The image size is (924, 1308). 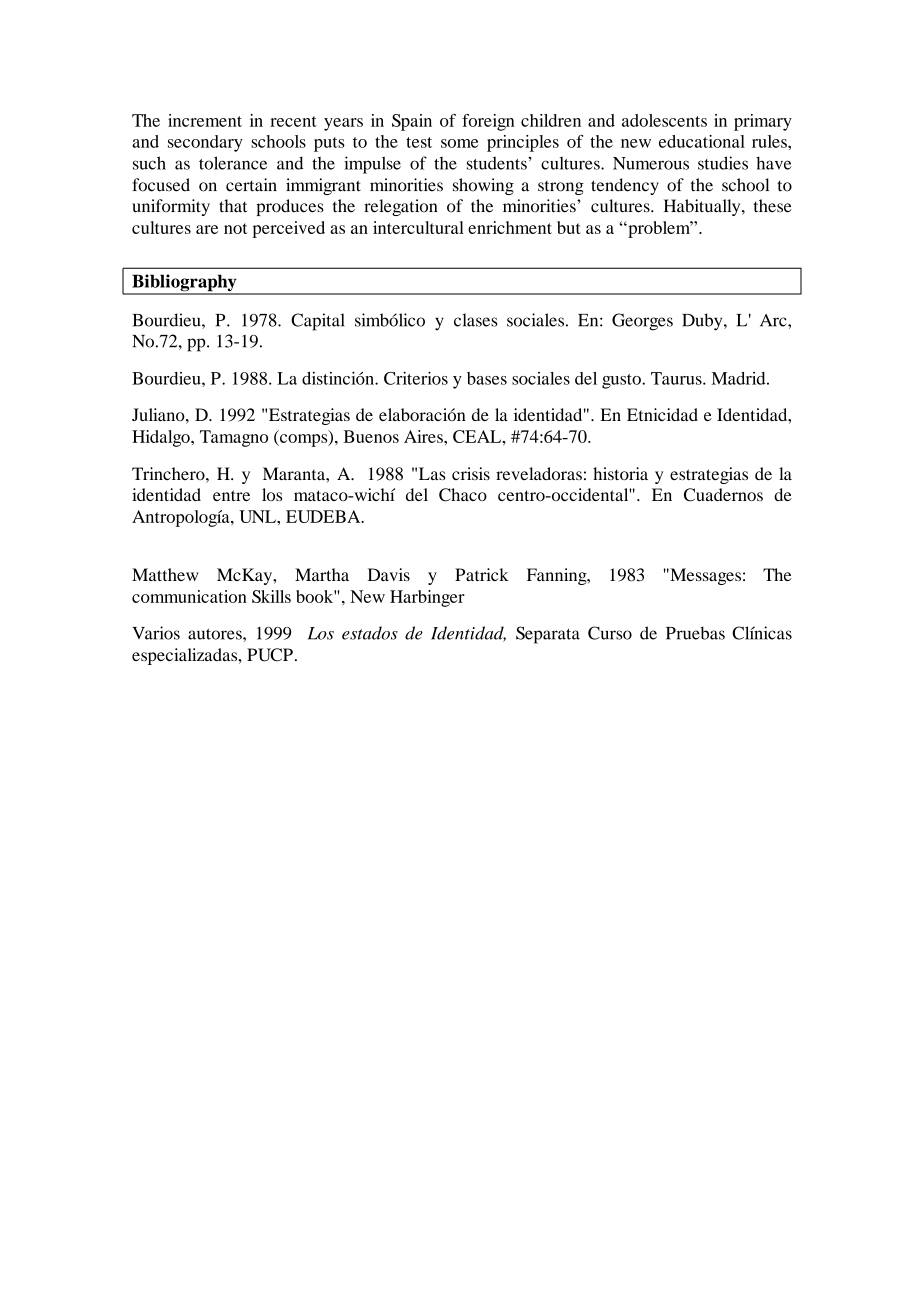 What do you see at coordinates (677, 378) in the document?
I see `Taurus` at bounding box center [677, 378].
